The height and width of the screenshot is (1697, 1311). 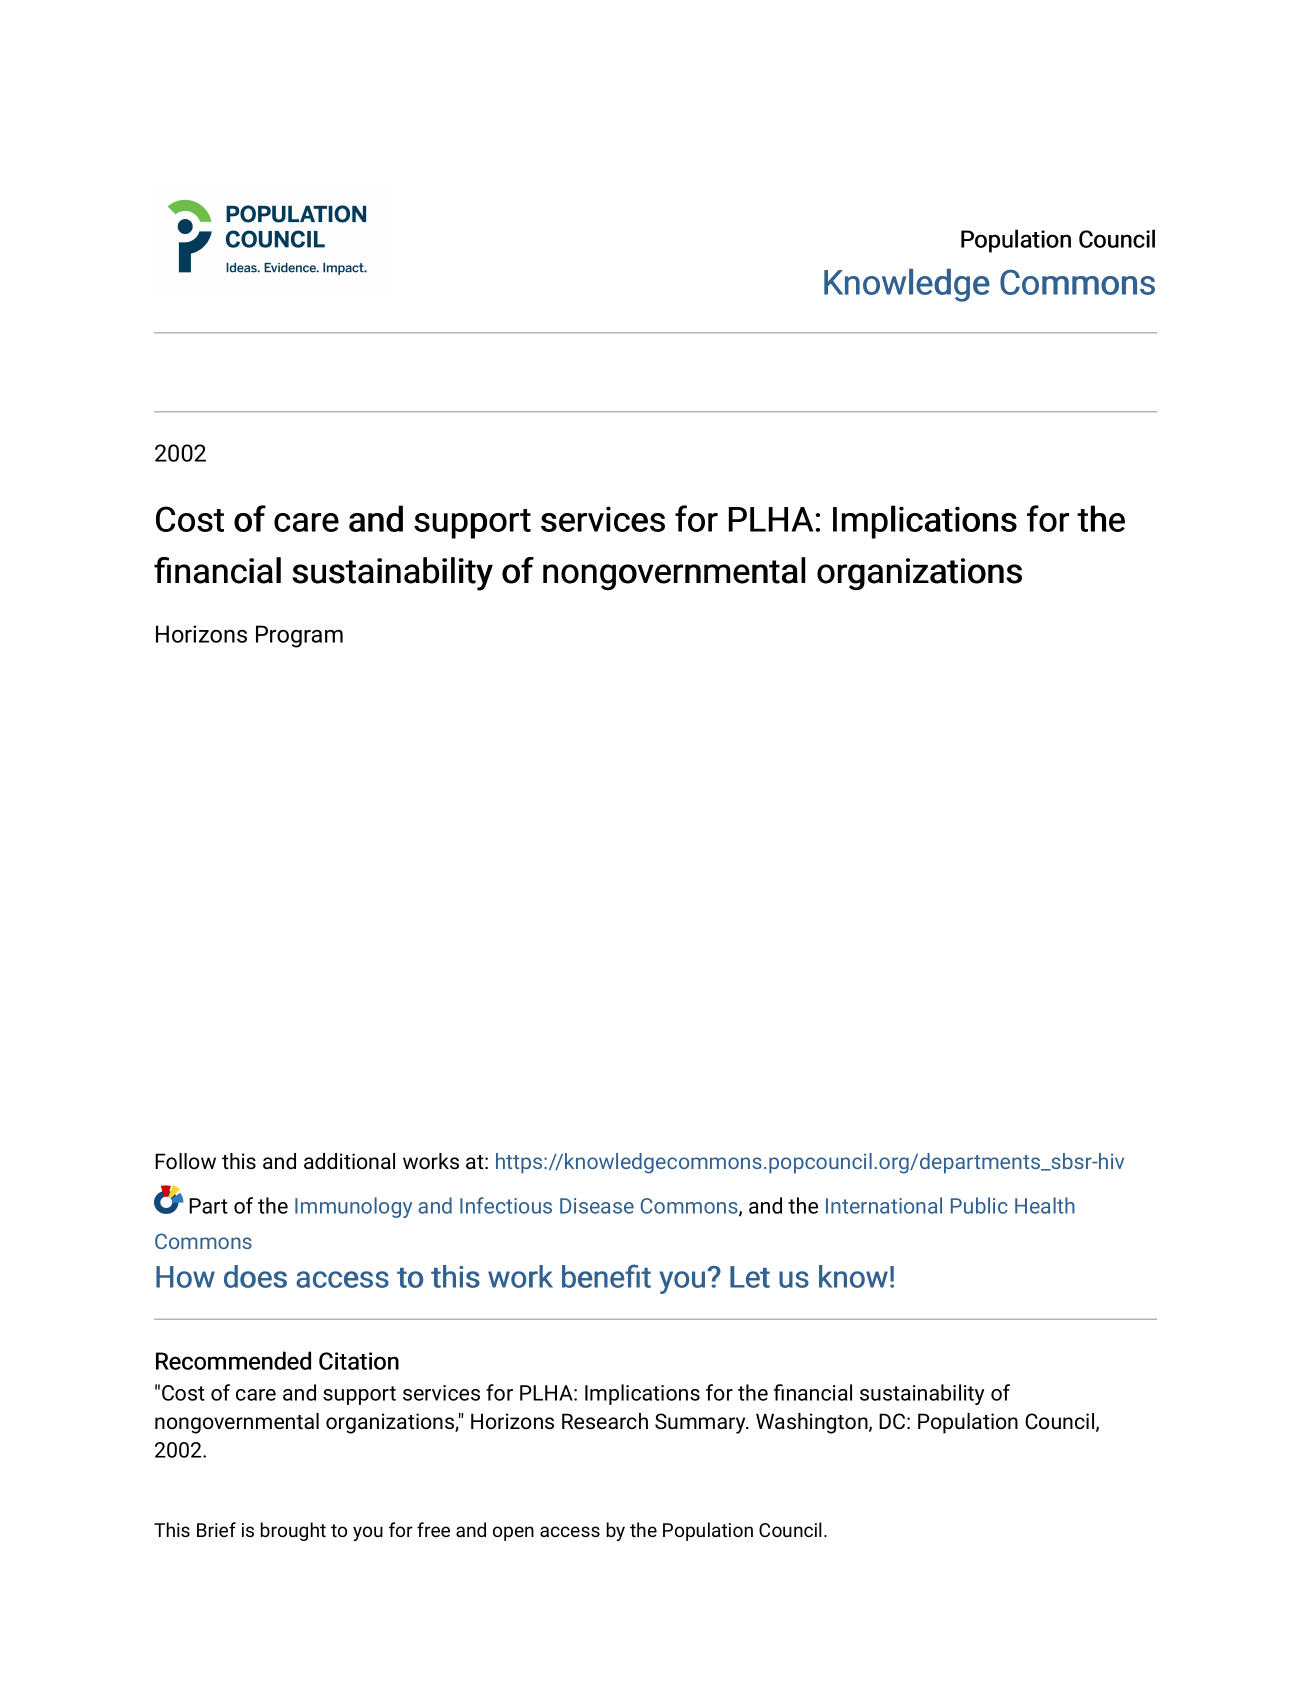 What do you see at coordinates (353, 1207) in the screenshot?
I see `Immunology` at bounding box center [353, 1207].
